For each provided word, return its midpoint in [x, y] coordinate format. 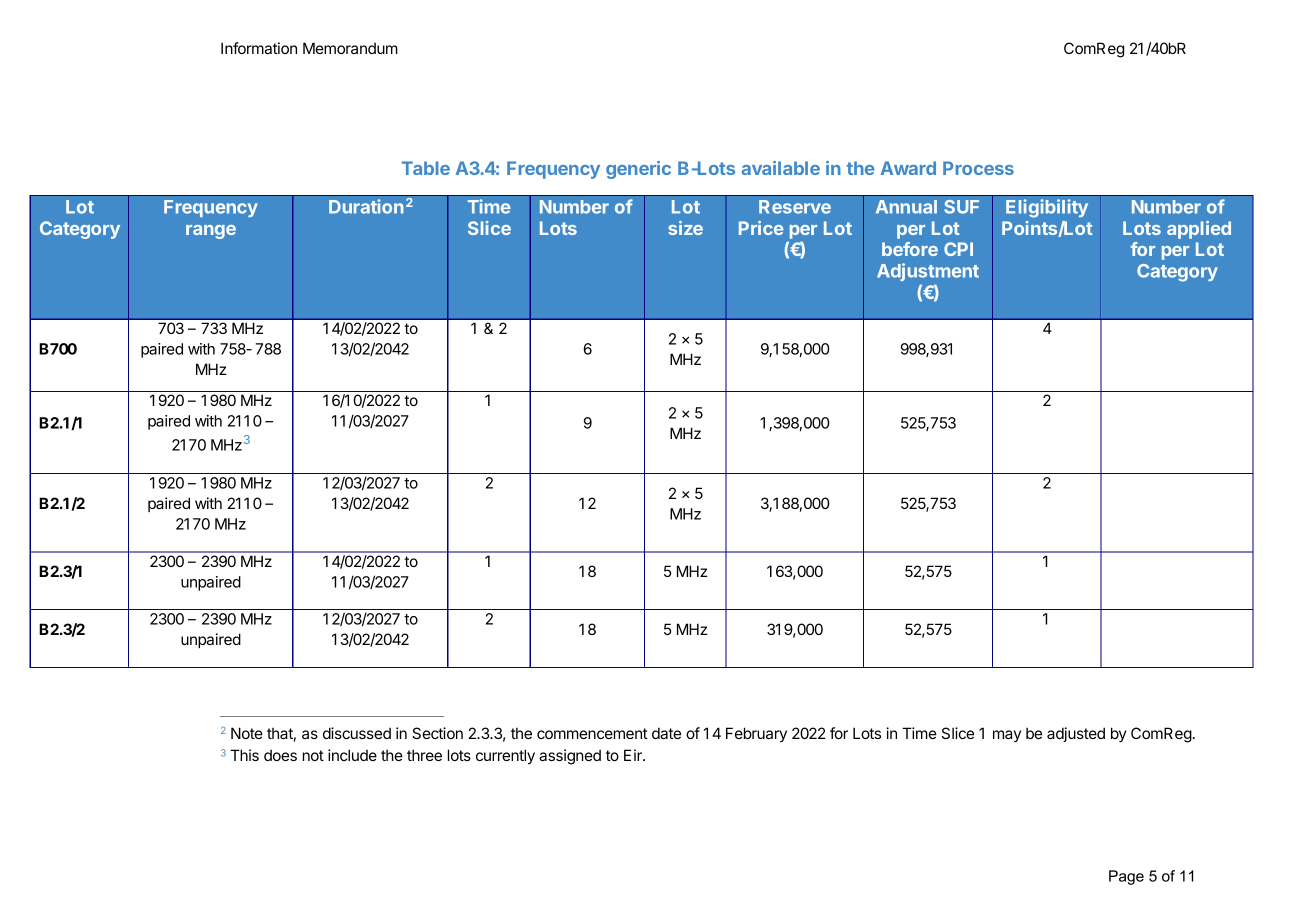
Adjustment [928, 272]
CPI [958, 249]
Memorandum [350, 48]
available [781, 168]
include [352, 755]
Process [978, 168]
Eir [634, 755]
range [211, 232]
